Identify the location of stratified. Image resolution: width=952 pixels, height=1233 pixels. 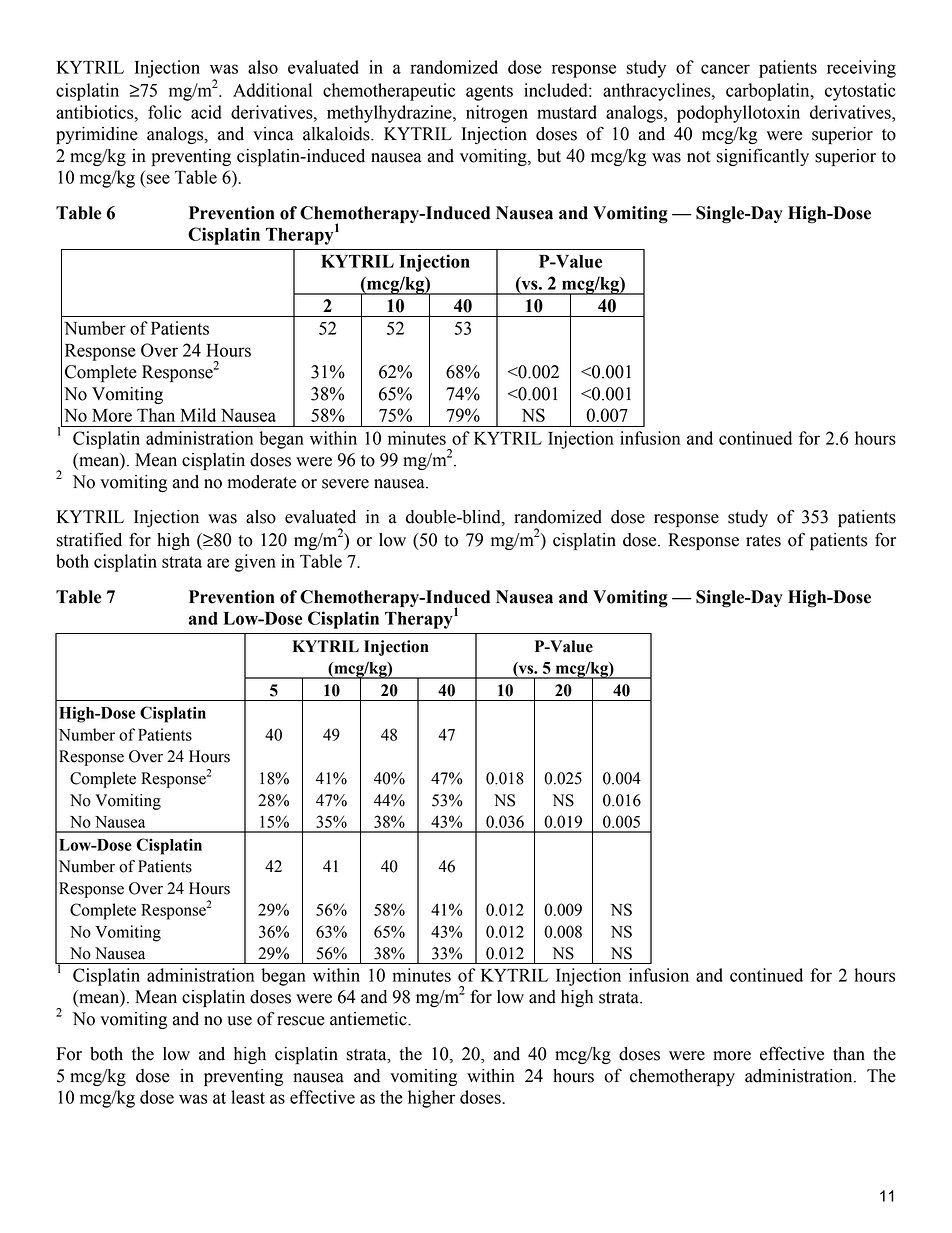
(89, 539).
